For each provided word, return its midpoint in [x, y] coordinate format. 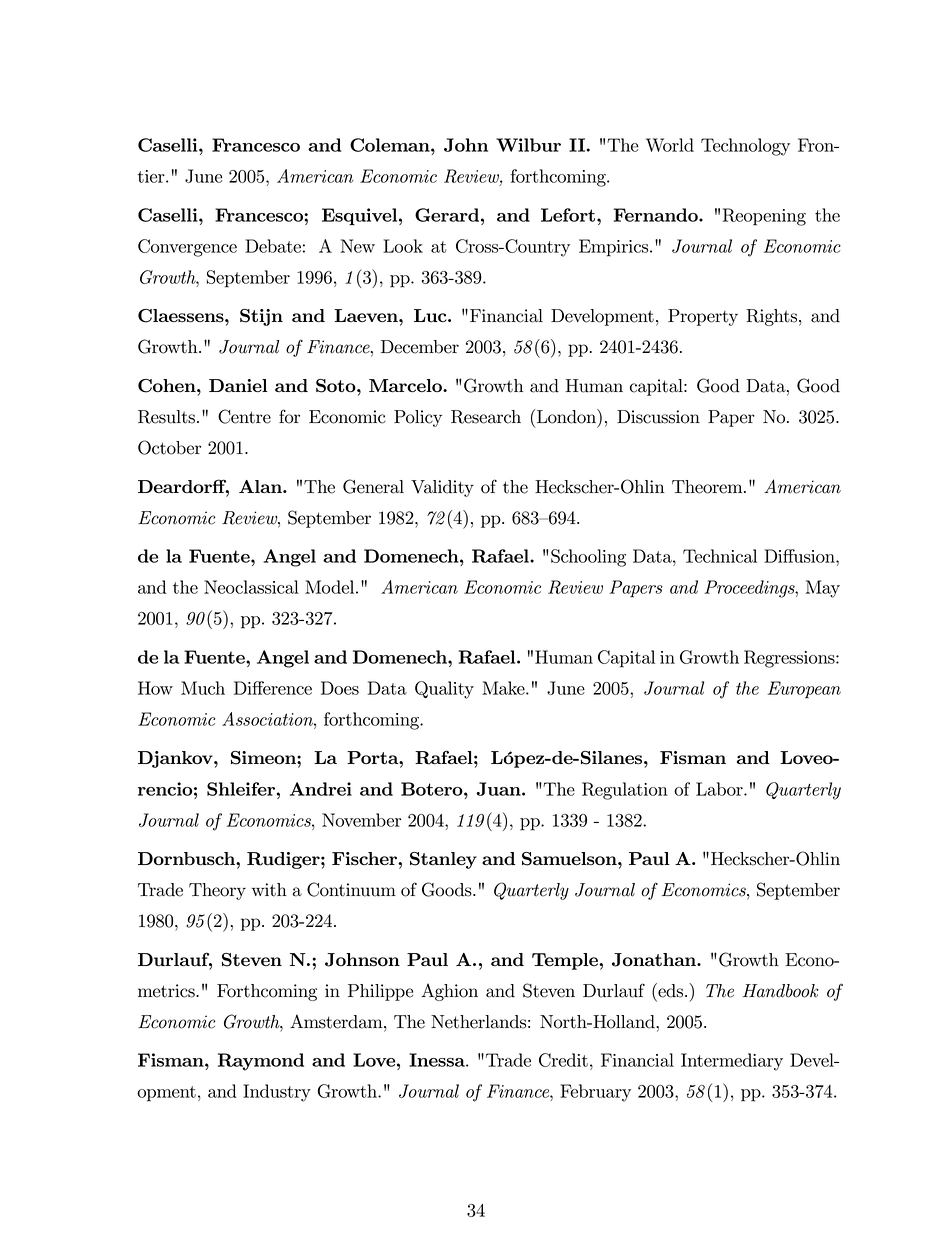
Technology [745, 147]
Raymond [261, 1062]
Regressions [790, 659]
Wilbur [528, 145]
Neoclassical [251, 587]
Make [504, 688]
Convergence [187, 248]
